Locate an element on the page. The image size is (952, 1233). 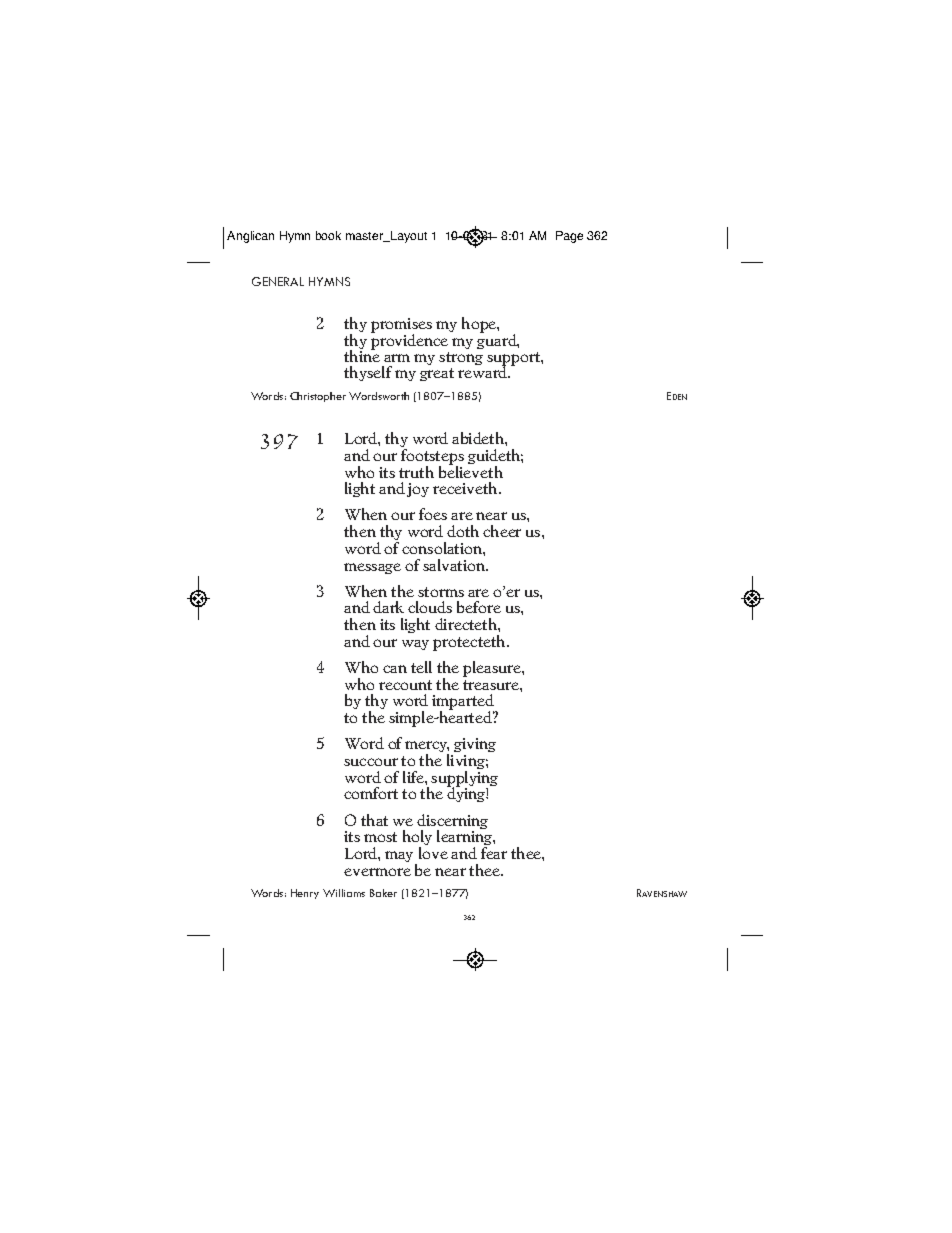
promises is located at coordinates (401, 327).
